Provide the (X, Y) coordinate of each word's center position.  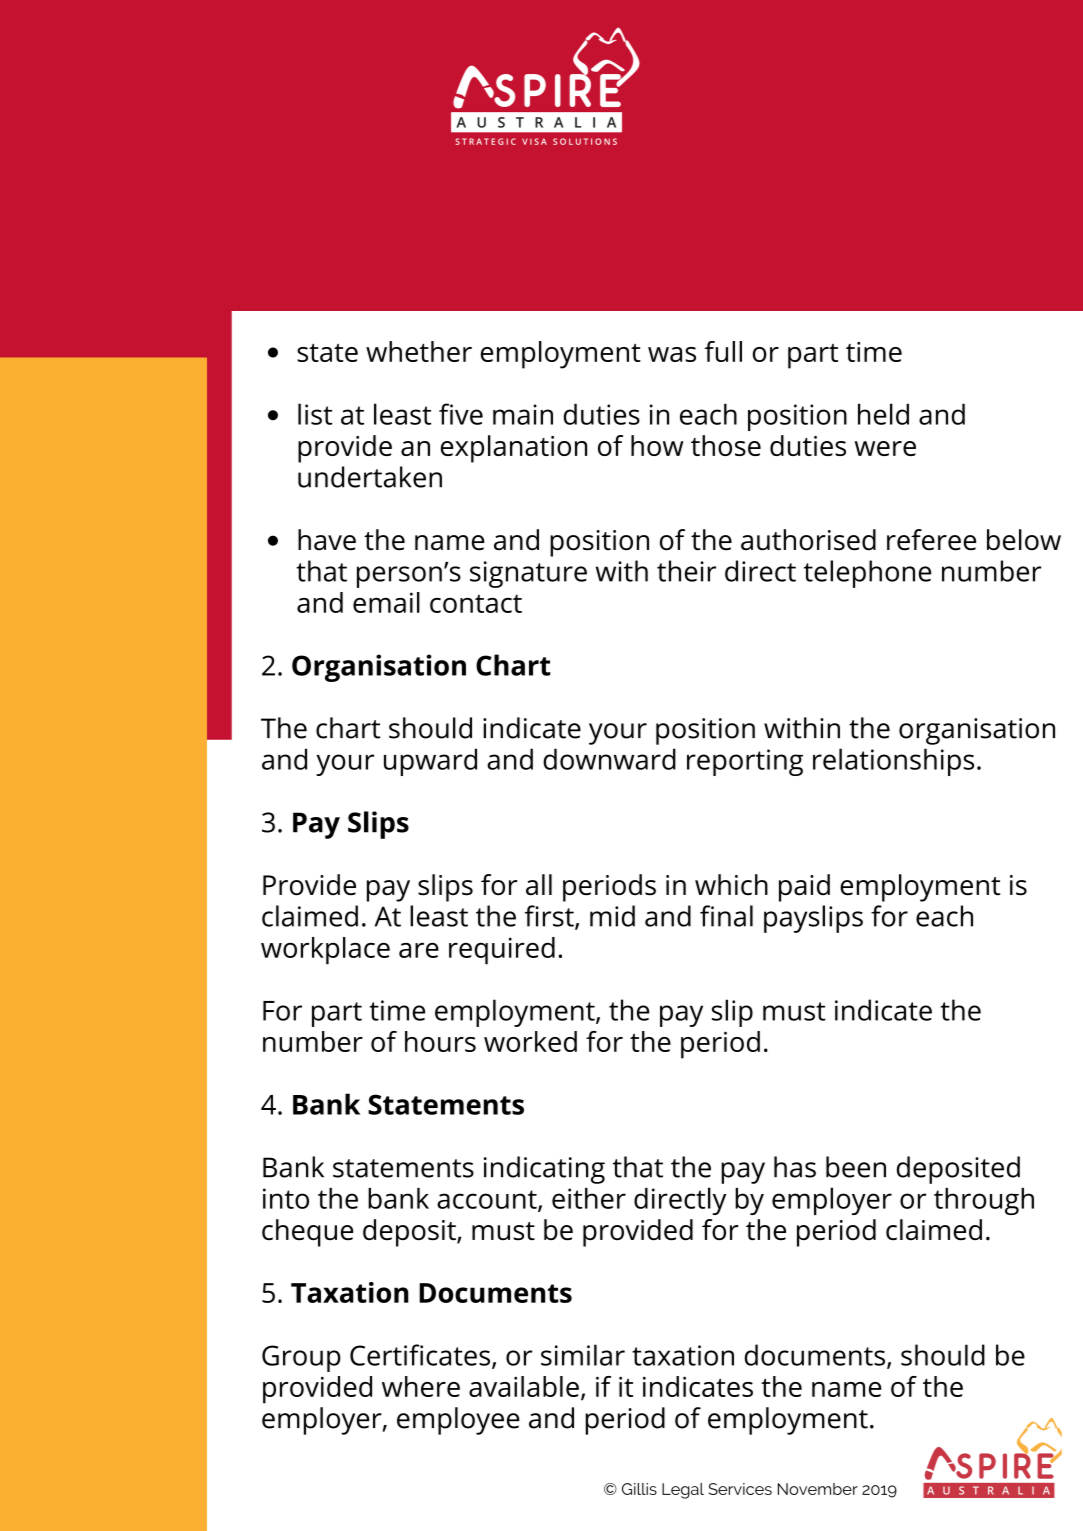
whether (419, 351)
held (883, 414)
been (856, 1167)
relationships (893, 762)
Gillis (639, 1489)
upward (430, 762)
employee (458, 1421)
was (672, 354)
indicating (544, 1170)
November (818, 1489)
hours (440, 1041)
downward (609, 759)
